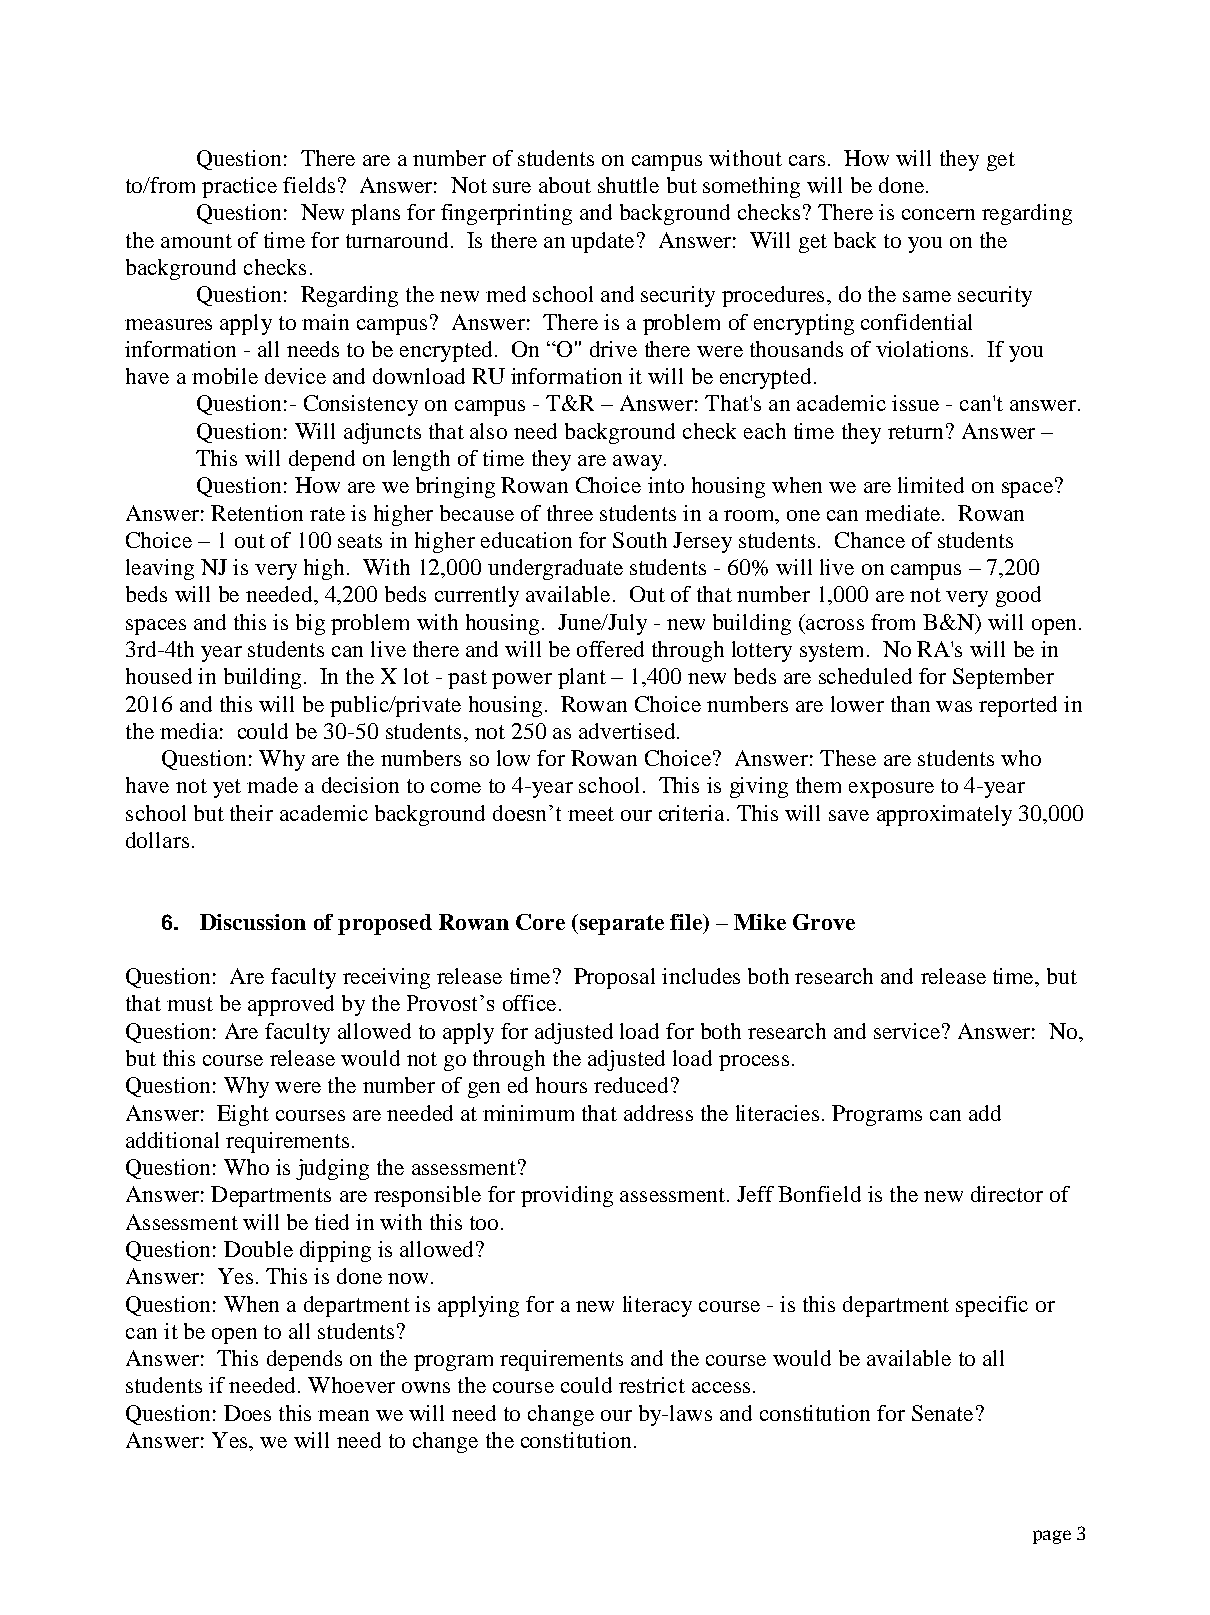 The width and height of the document is (1210, 1615). I want to click on shuttle, so click(628, 185).
